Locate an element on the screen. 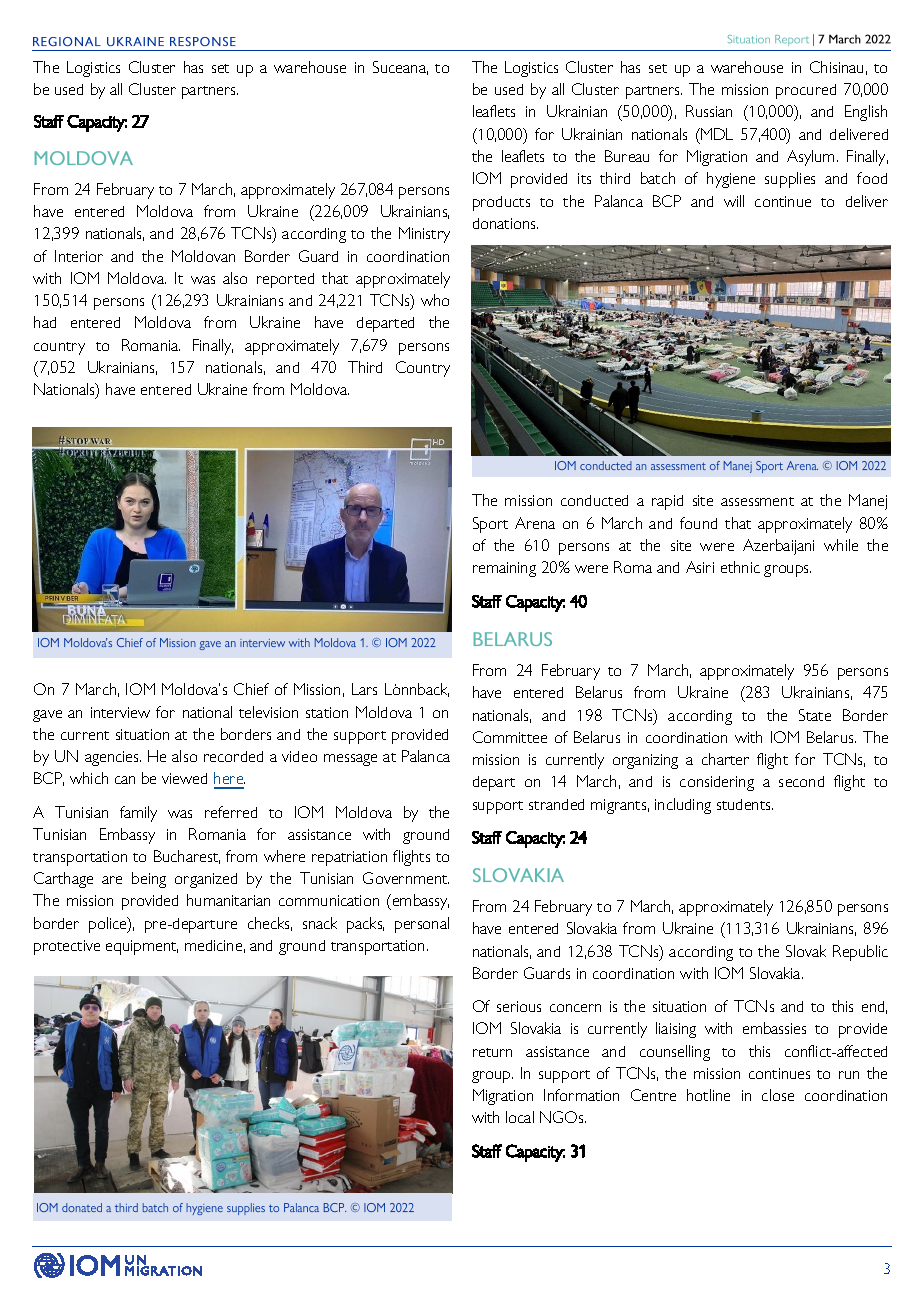 This screenshot has height=1308, width=924. being is located at coordinates (149, 880).
